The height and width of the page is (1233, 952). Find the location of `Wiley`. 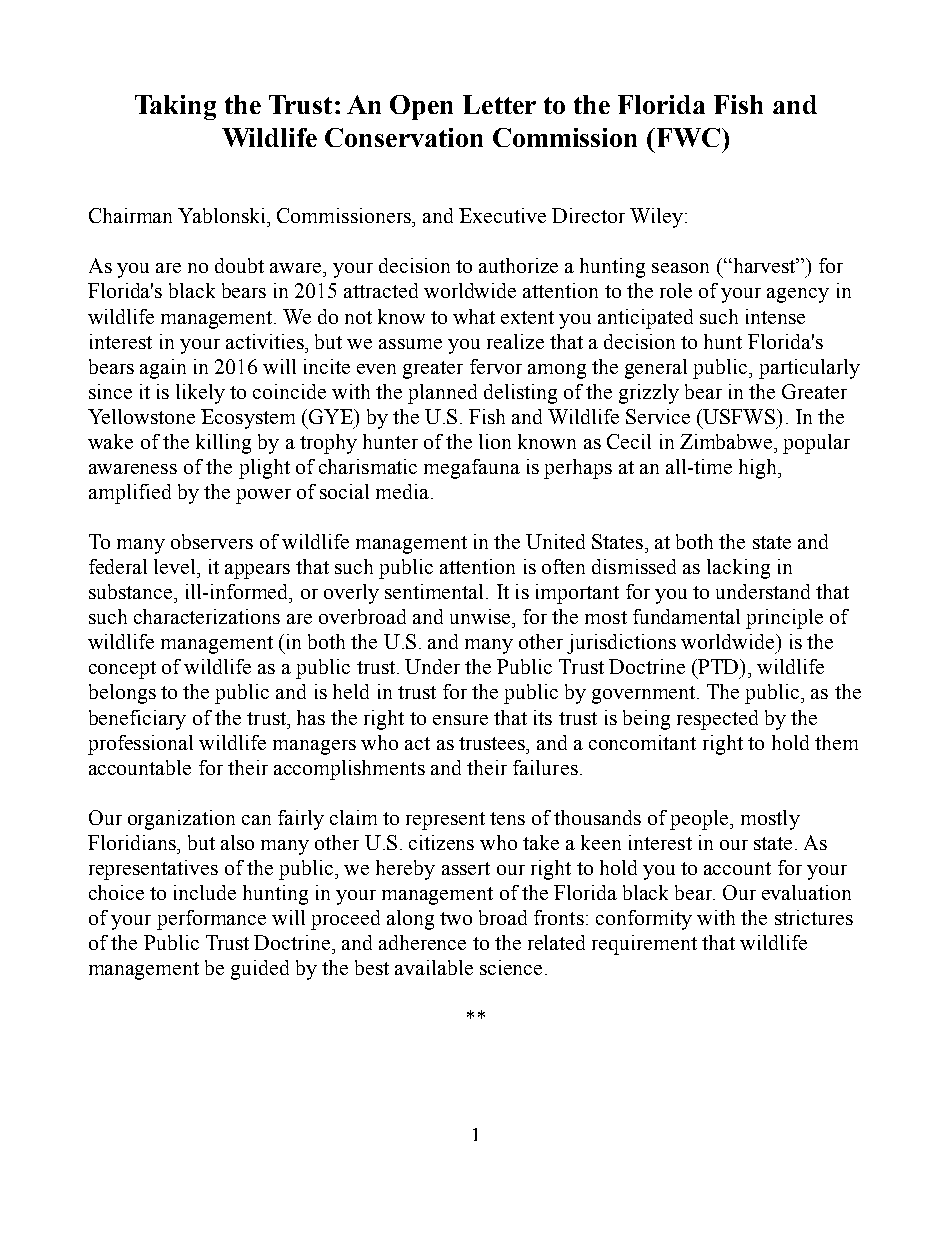

Wiley is located at coordinates (656, 218).
